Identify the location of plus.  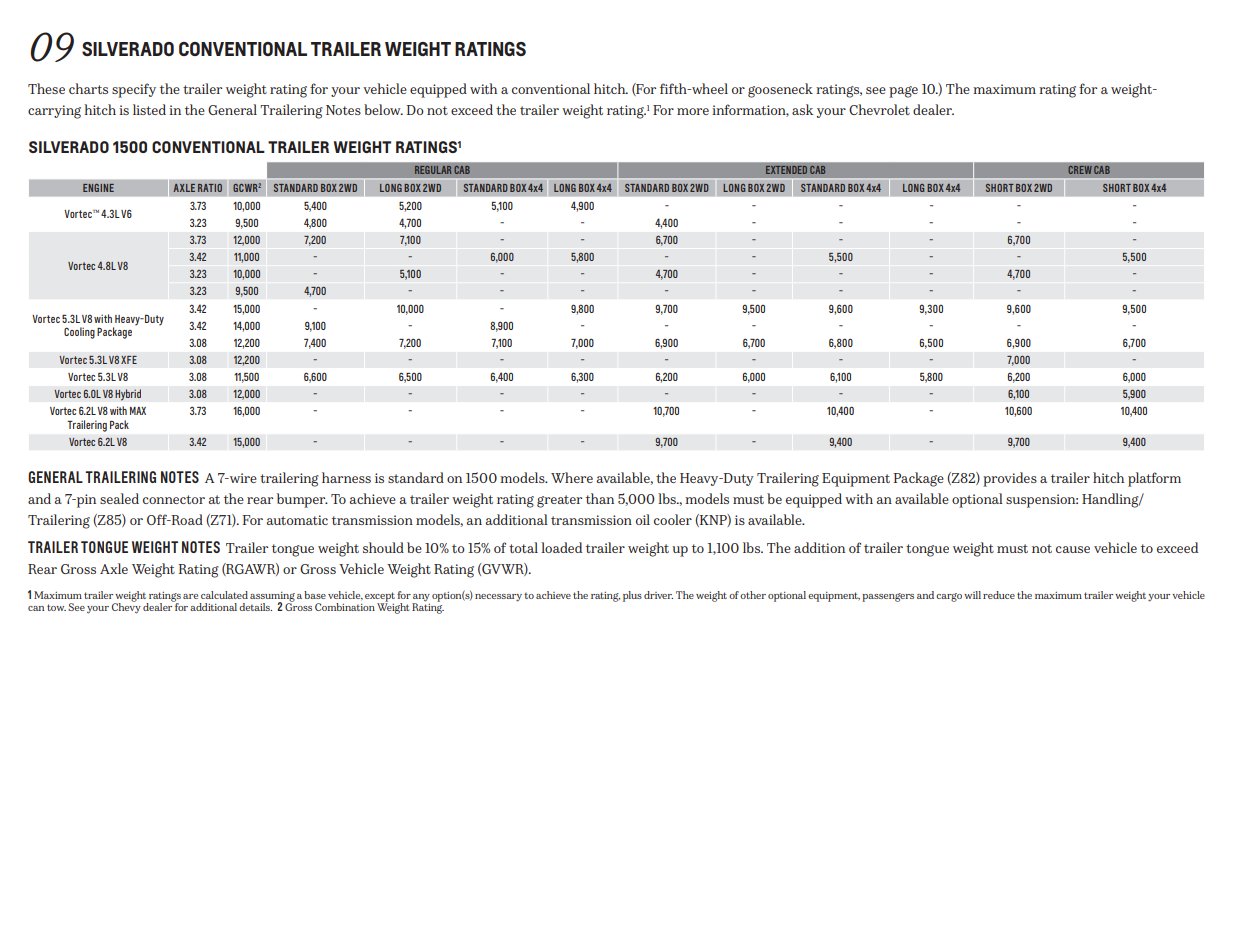
(632, 596).
